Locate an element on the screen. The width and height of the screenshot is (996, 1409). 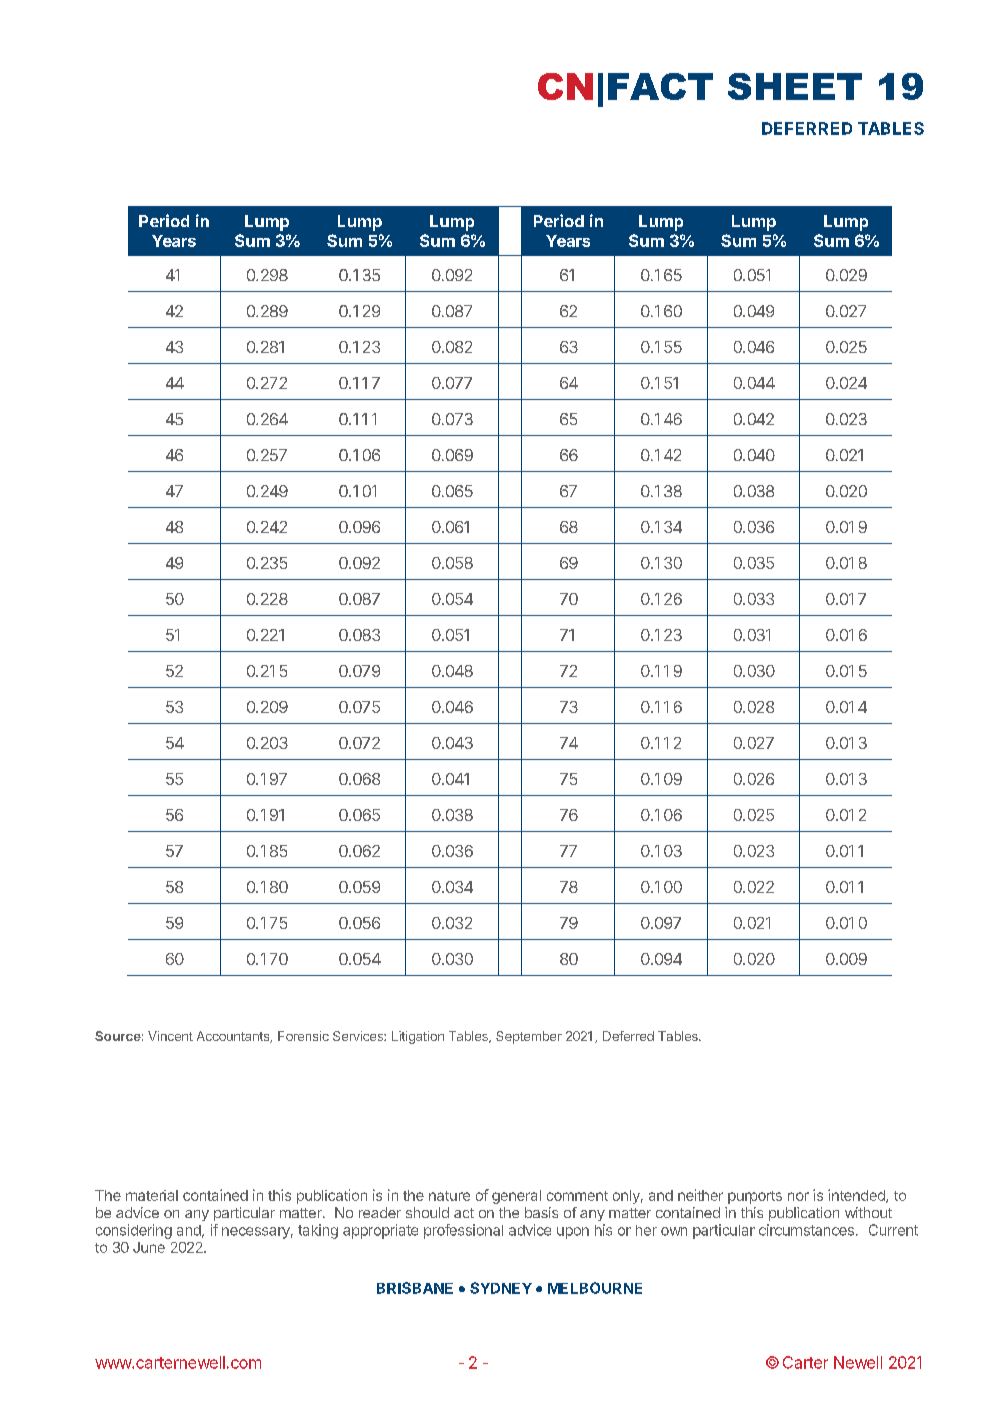
September is located at coordinates (529, 1037).
